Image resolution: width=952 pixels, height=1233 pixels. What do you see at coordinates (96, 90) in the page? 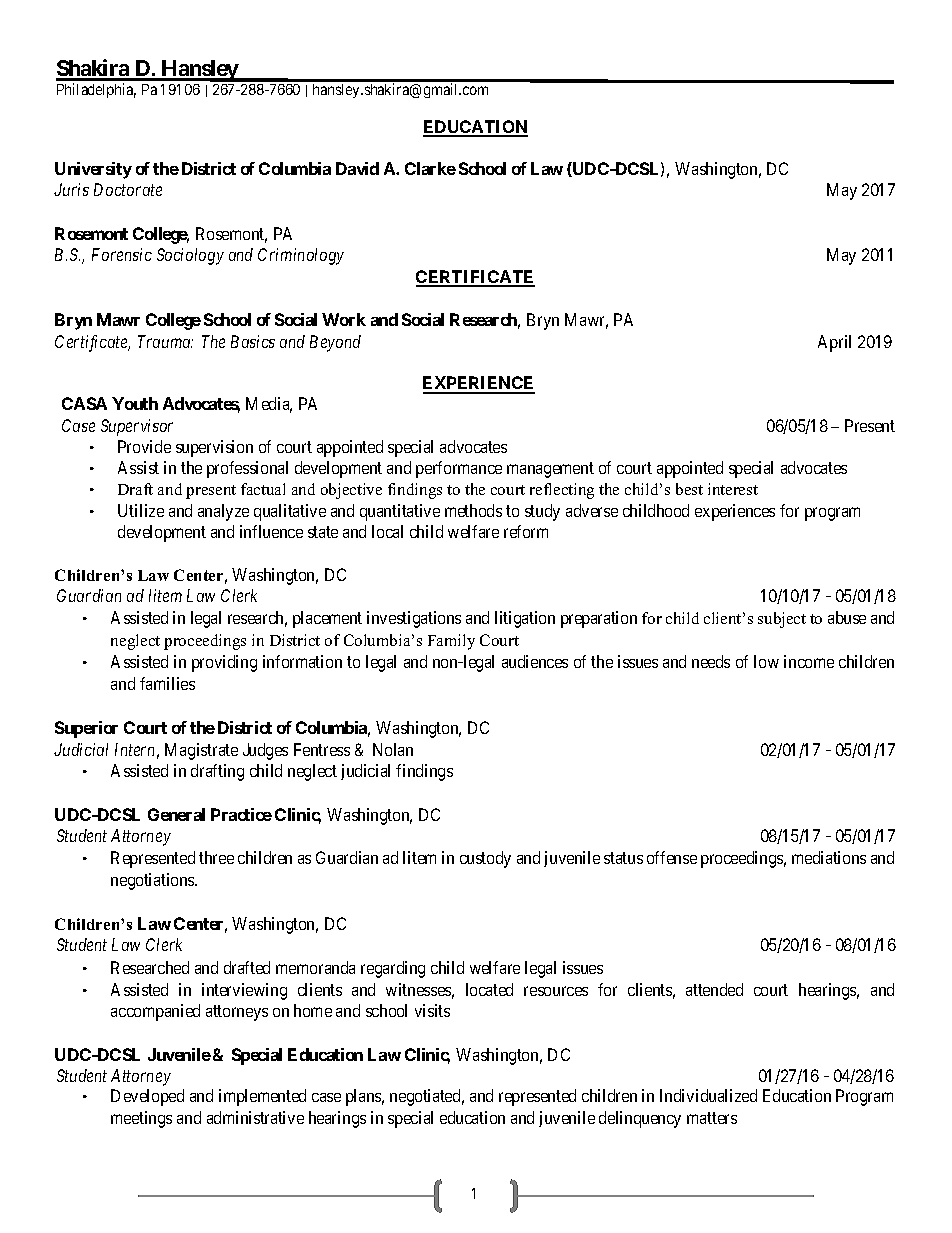
I see `Philadelphia` at bounding box center [96, 90].
